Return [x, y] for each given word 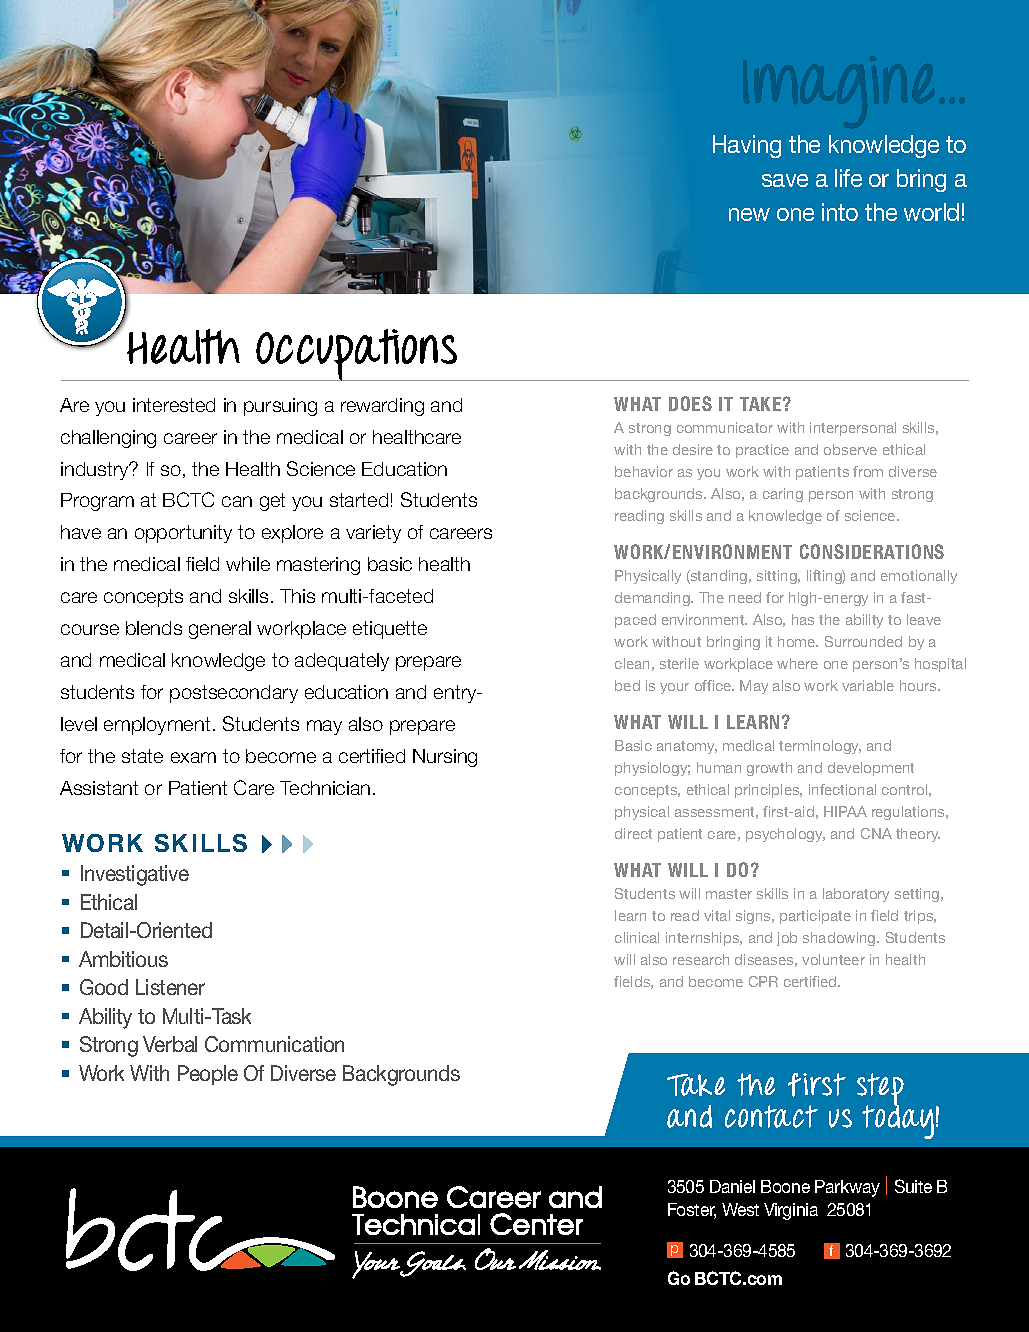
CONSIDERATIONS [872, 551]
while [248, 564]
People [208, 1075]
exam [193, 757]
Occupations [357, 355]
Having [747, 146]
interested [174, 405]
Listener [170, 987]
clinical [637, 937]
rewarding [382, 407]
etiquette [390, 630]
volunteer [833, 959]
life [848, 178]
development [871, 769]
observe [850, 449]
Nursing [445, 758]
